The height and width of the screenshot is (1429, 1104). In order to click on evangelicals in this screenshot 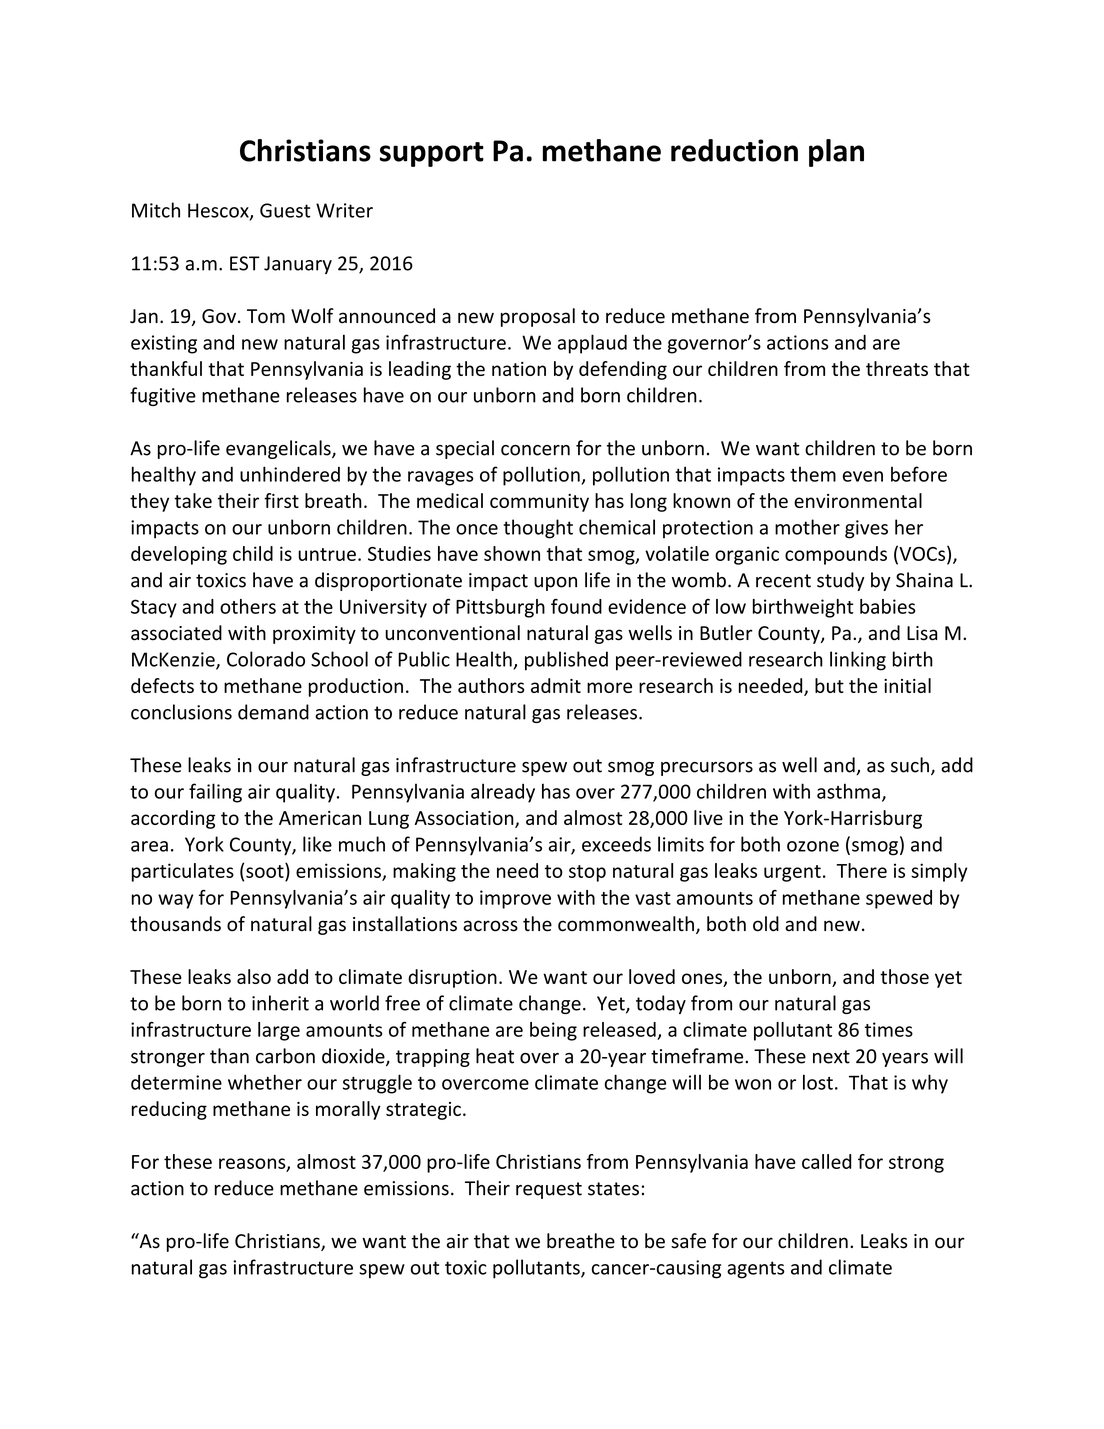, I will do `click(279, 449)`.
